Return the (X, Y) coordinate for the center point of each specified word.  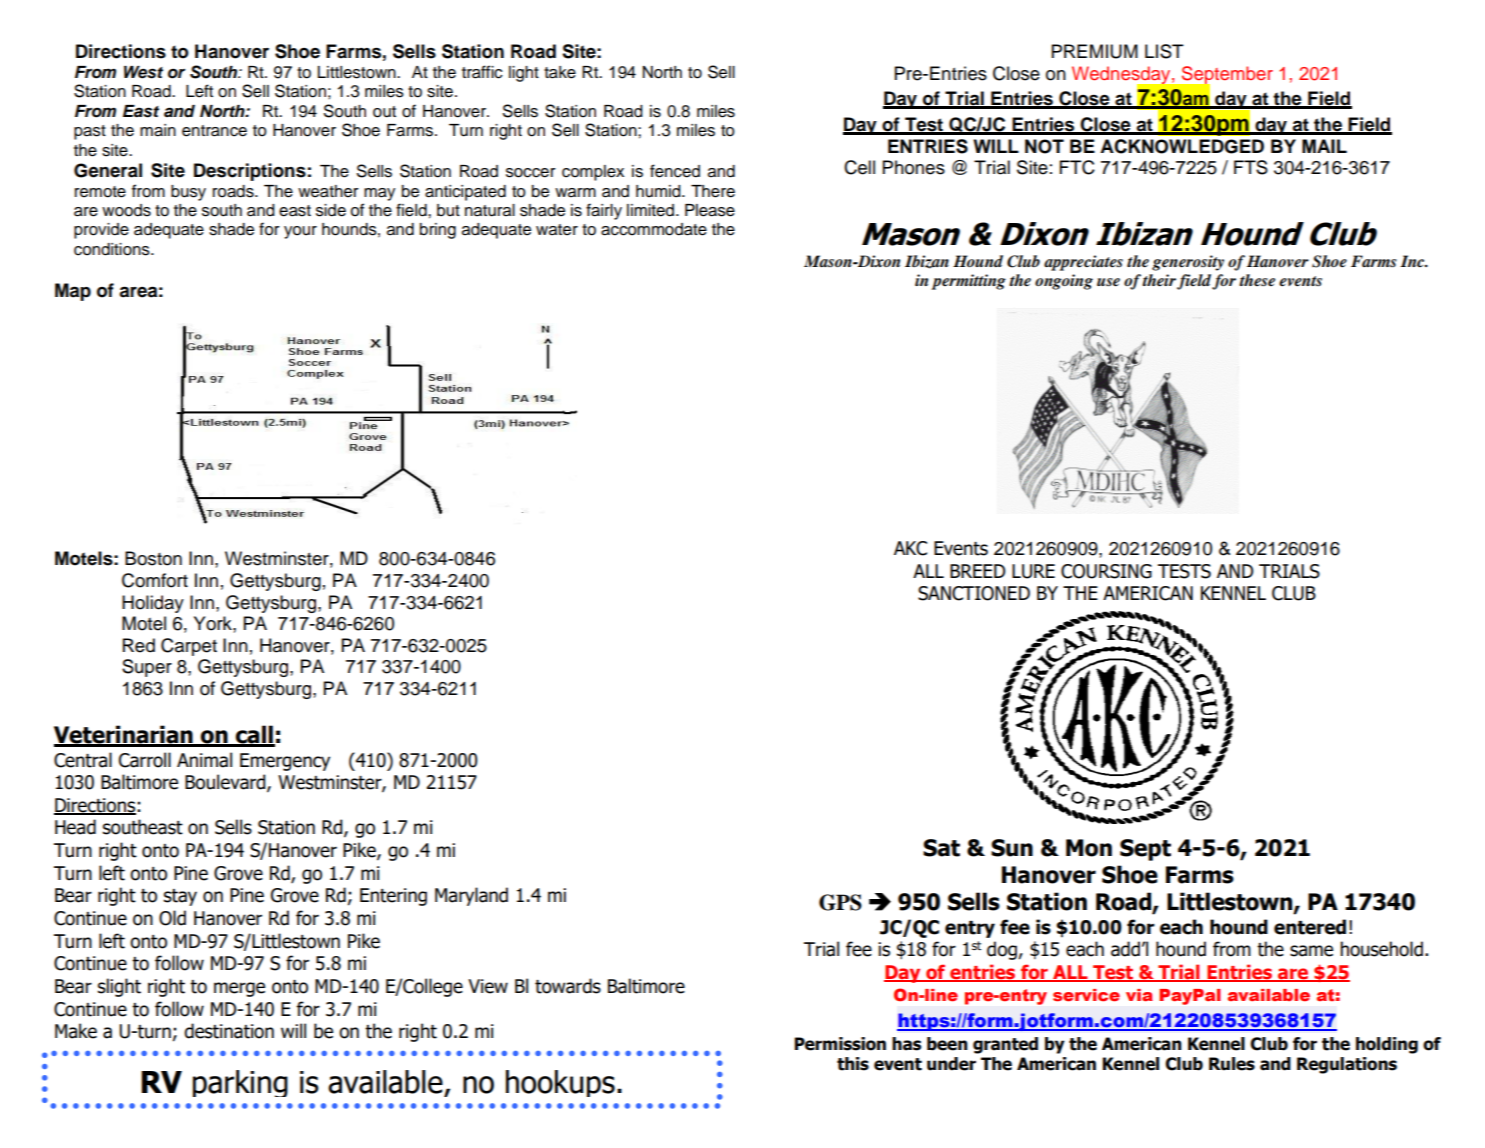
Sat (941, 848)
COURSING (1106, 571)
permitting (968, 282)
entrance (214, 131)
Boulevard (226, 783)
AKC (910, 548)
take (560, 72)
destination (229, 1031)
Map (73, 292)
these (1257, 280)
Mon (1089, 848)
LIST (1164, 51)
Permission (840, 1044)
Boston (153, 558)
